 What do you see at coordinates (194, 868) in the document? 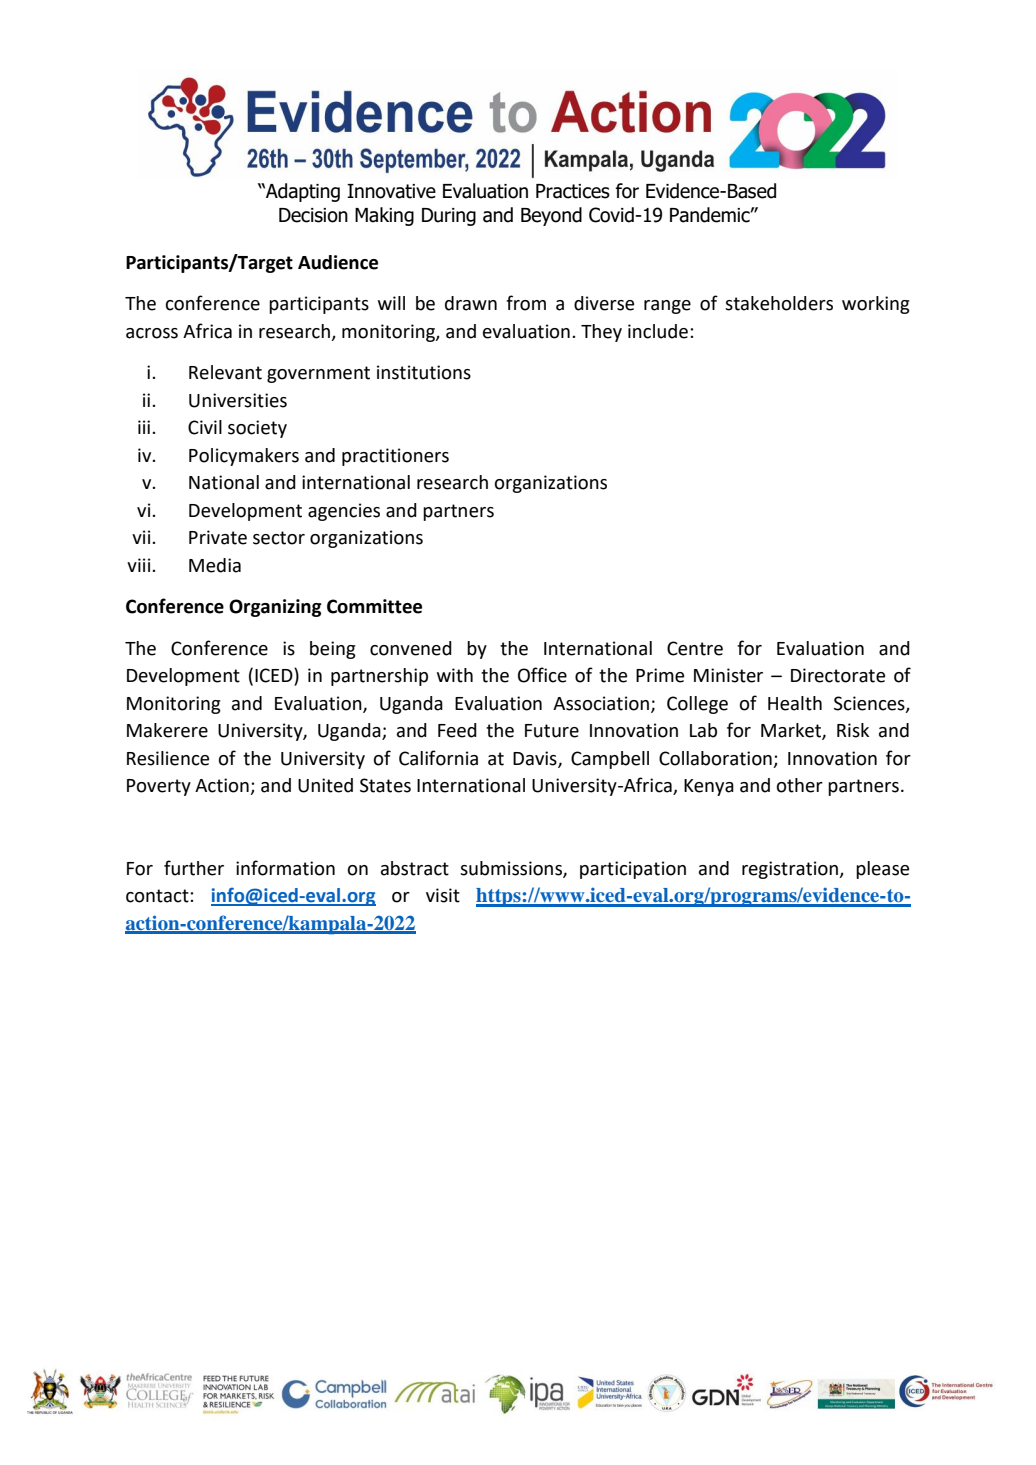
I see `further` at bounding box center [194, 868].
